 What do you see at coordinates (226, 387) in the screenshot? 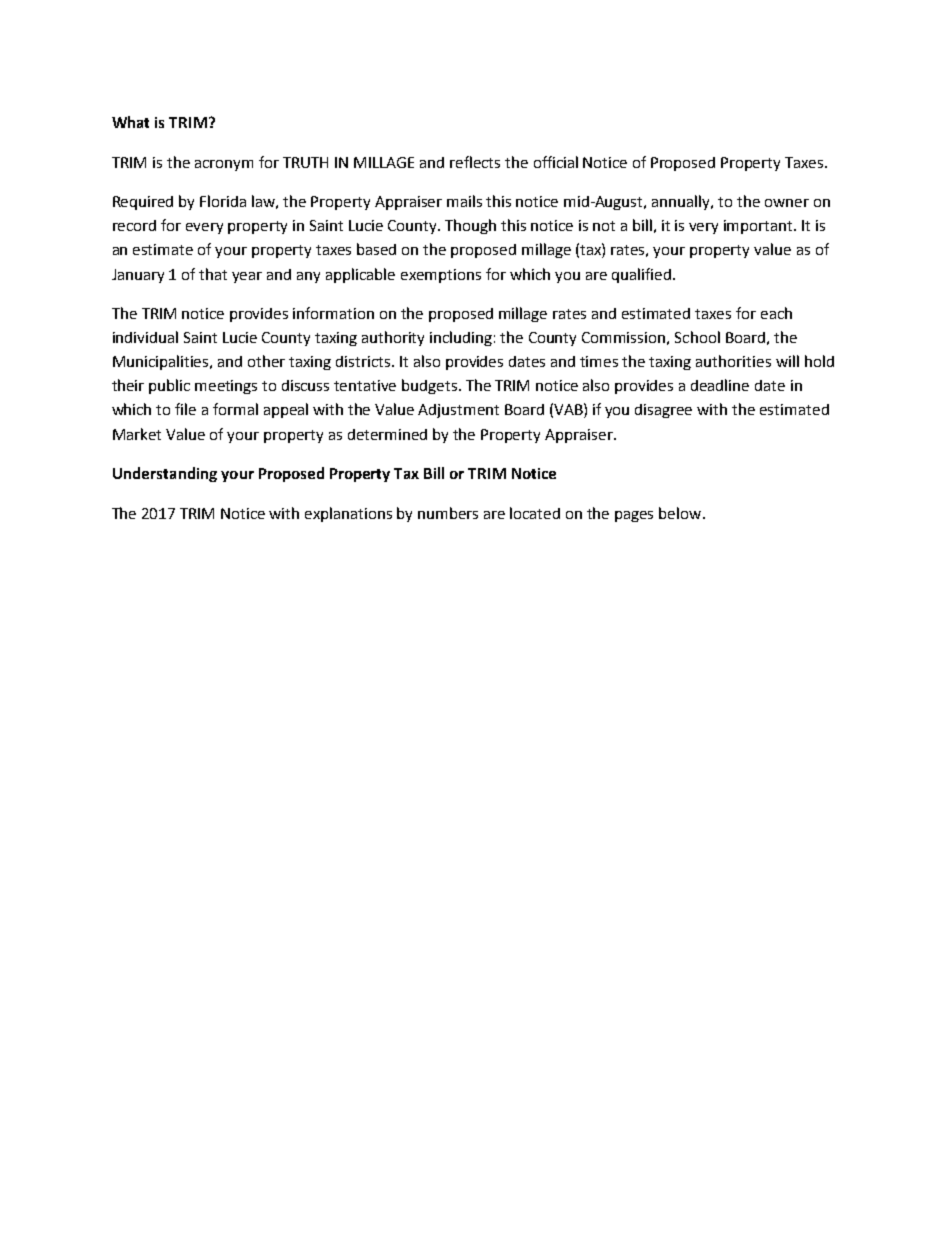
I see `meetings` at bounding box center [226, 387].
